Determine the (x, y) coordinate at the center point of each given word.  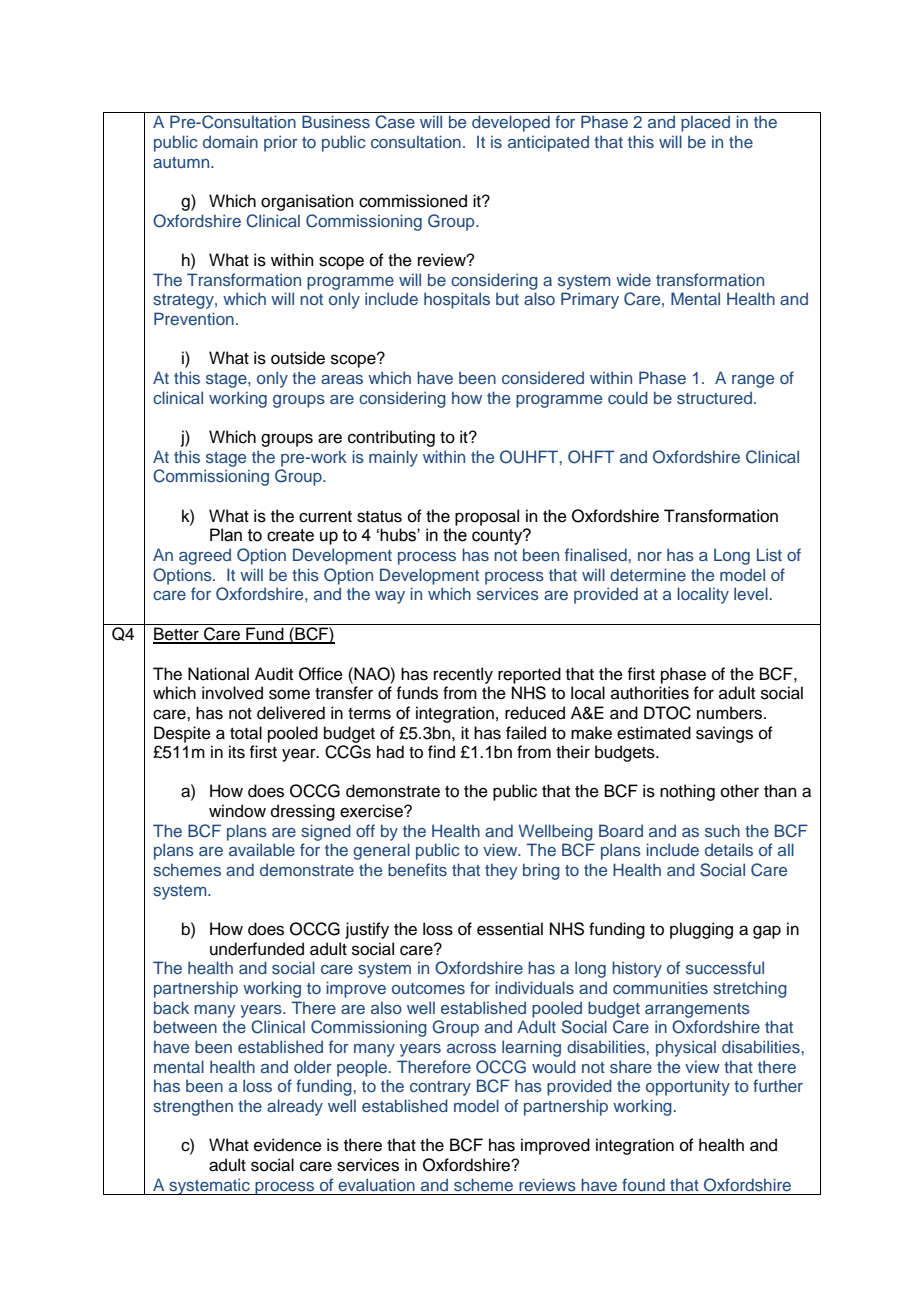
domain (230, 141)
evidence (288, 1145)
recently (463, 675)
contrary (440, 1088)
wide (633, 279)
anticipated (548, 143)
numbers (731, 713)
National (218, 674)
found (643, 1184)
